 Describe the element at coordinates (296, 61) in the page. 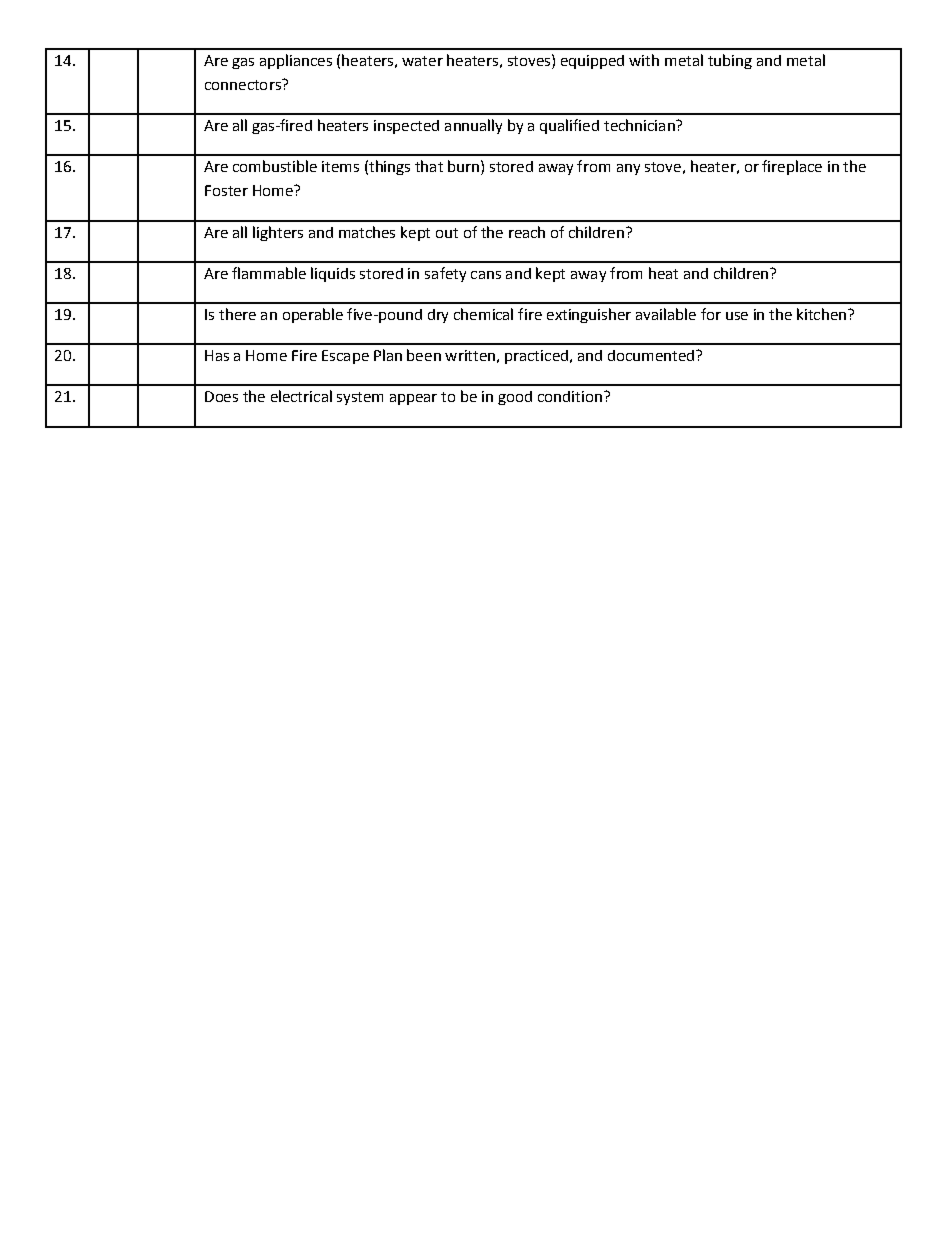

I see `appliances` at that location.
